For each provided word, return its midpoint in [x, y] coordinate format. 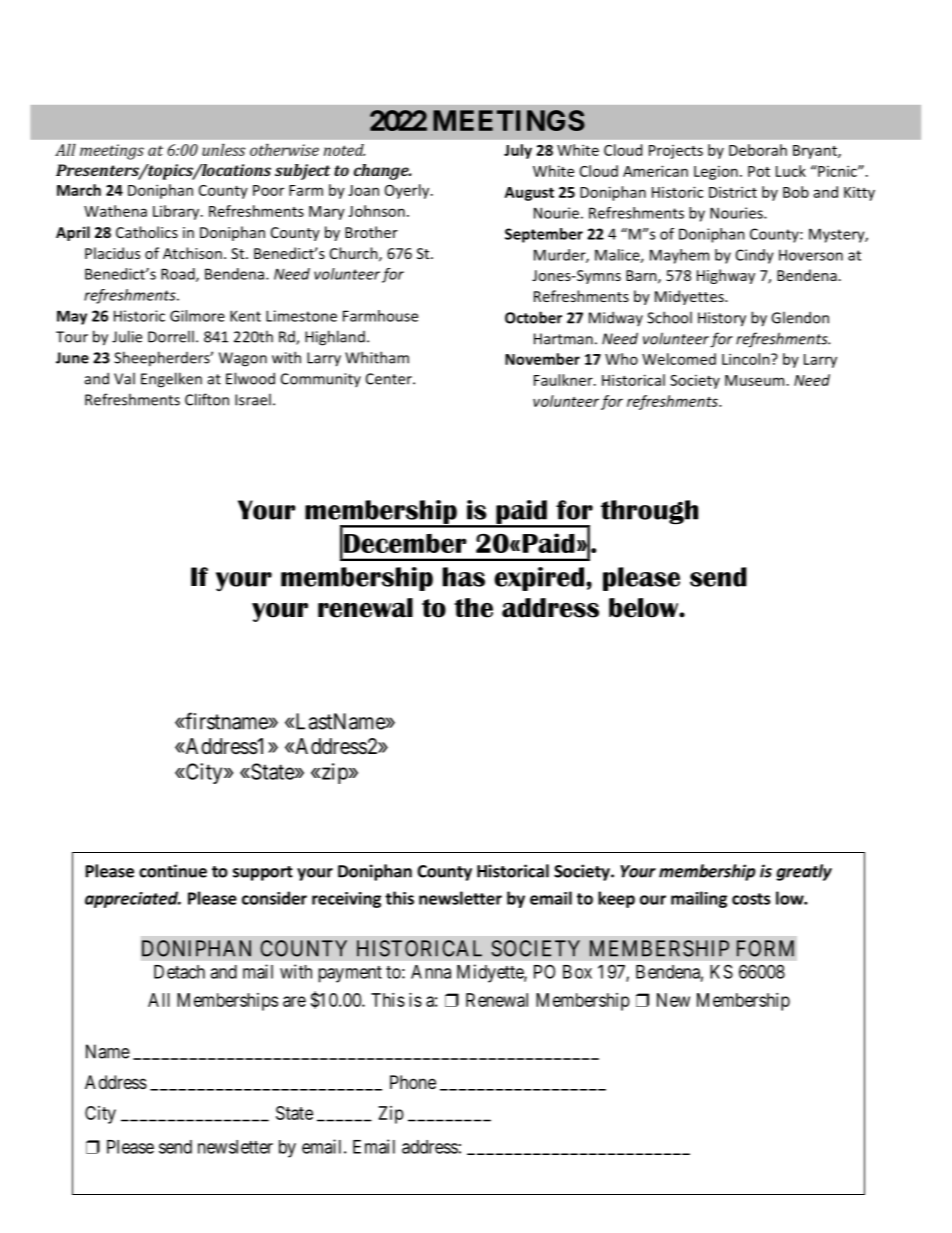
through [649, 512]
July [518, 151]
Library [177, 212]
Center [390, 379]
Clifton [207, 399]
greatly [804, 872]
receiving [346, 900]
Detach [179, 972]
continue [173, 871]
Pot [759, 171]
